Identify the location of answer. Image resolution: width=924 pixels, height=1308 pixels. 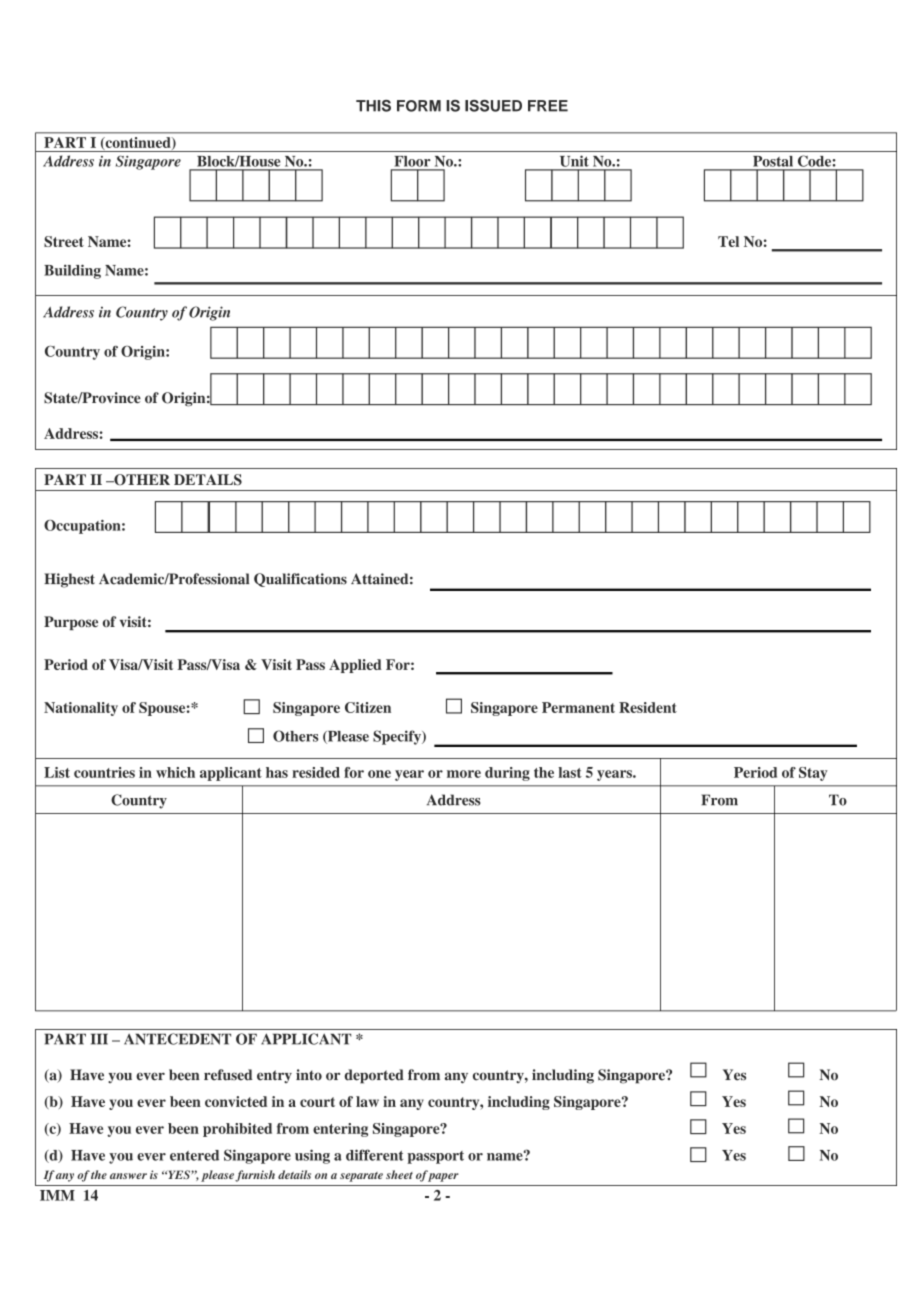
(128, 1176).
